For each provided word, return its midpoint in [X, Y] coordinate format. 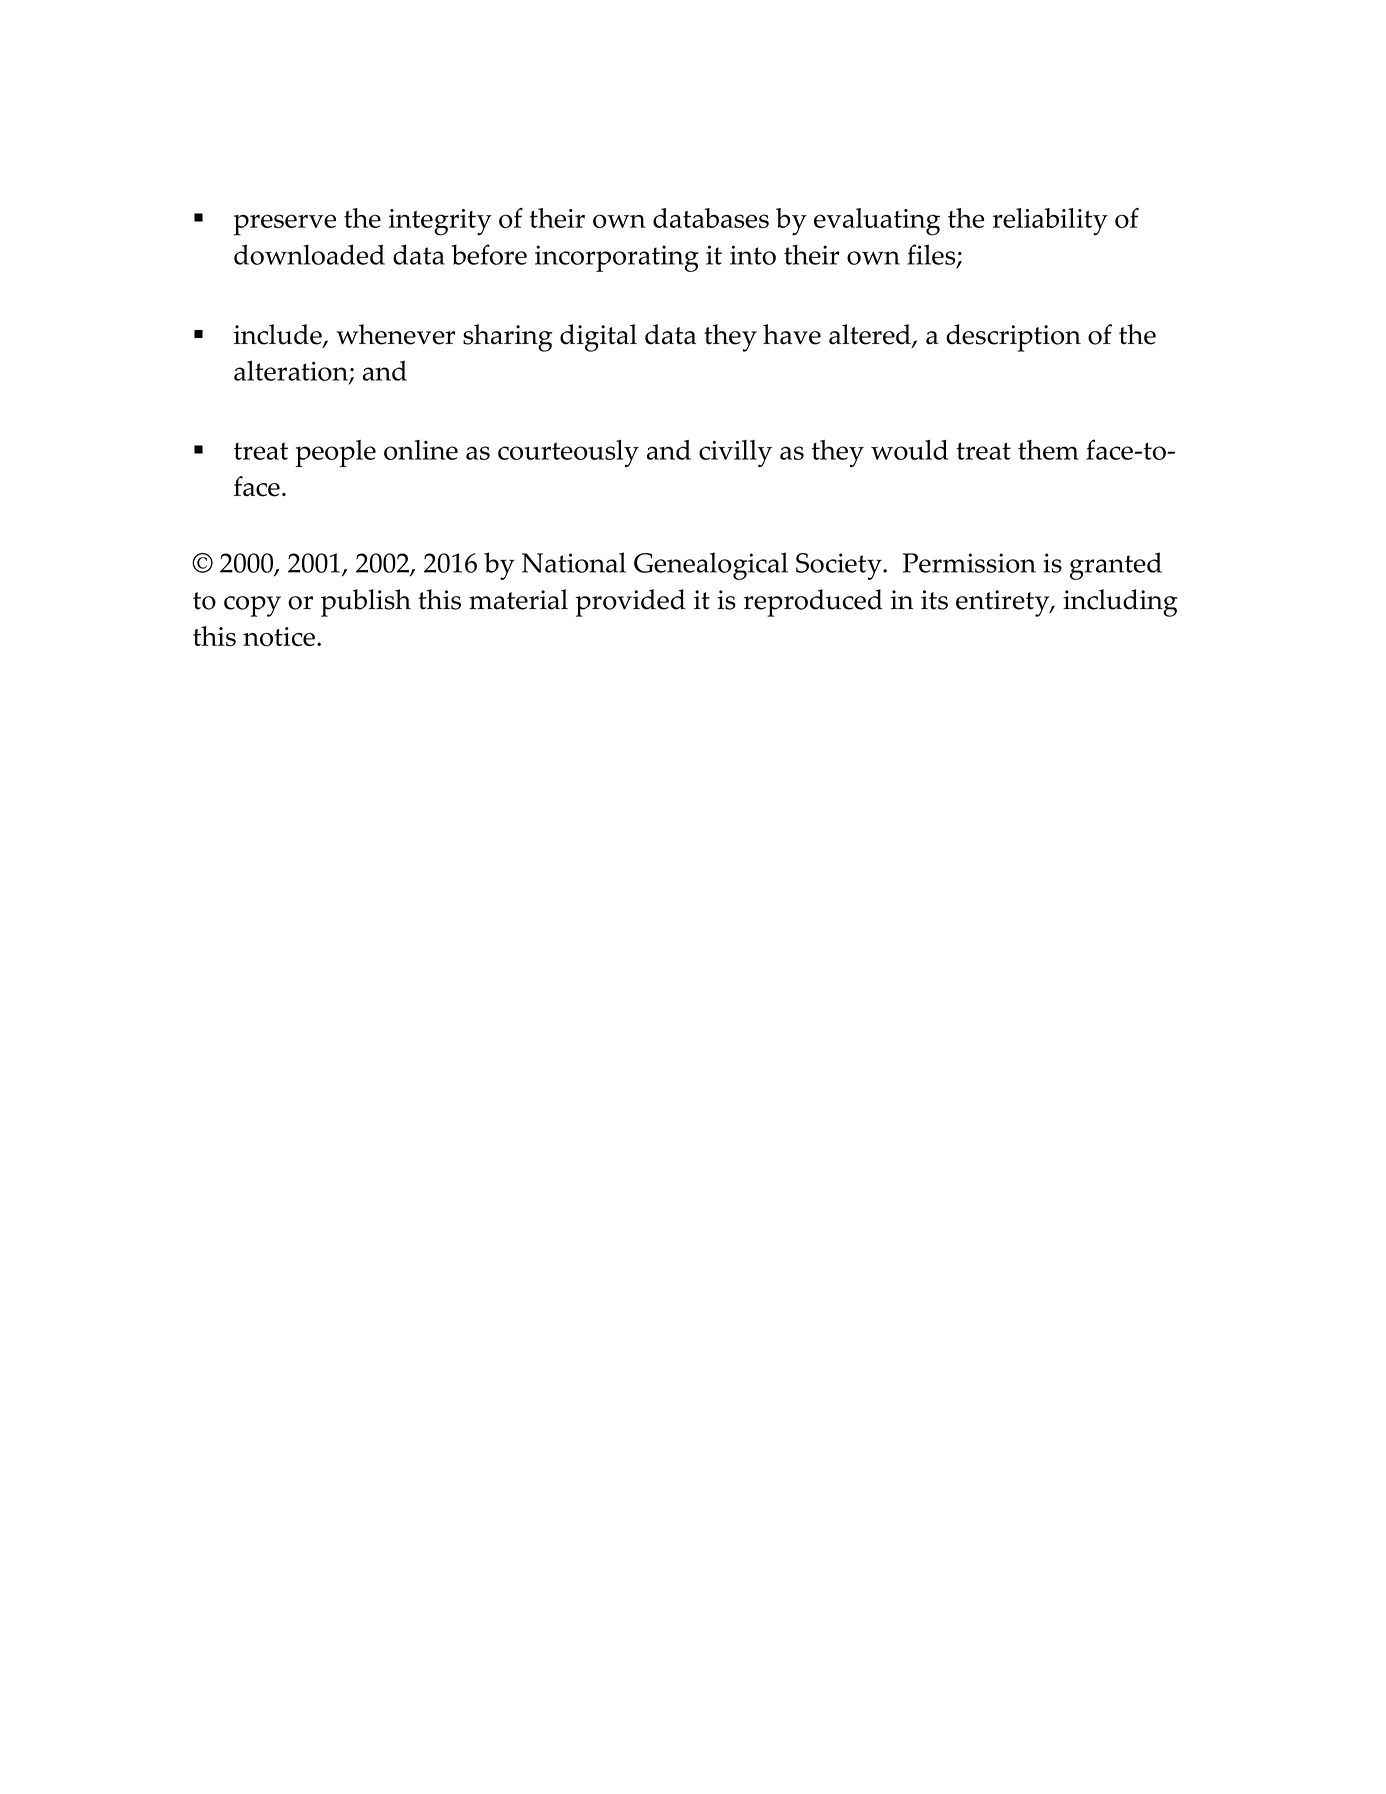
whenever [395, 334]
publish [366, 603]
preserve [285, 225]
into [753, 255]
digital [598, 338]
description [1013, 338]
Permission [969, 563]
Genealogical [711, 566]
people [336, 453]
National [574, 562]
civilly [735, 453]
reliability [1050, 222]
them [1048, 450]
